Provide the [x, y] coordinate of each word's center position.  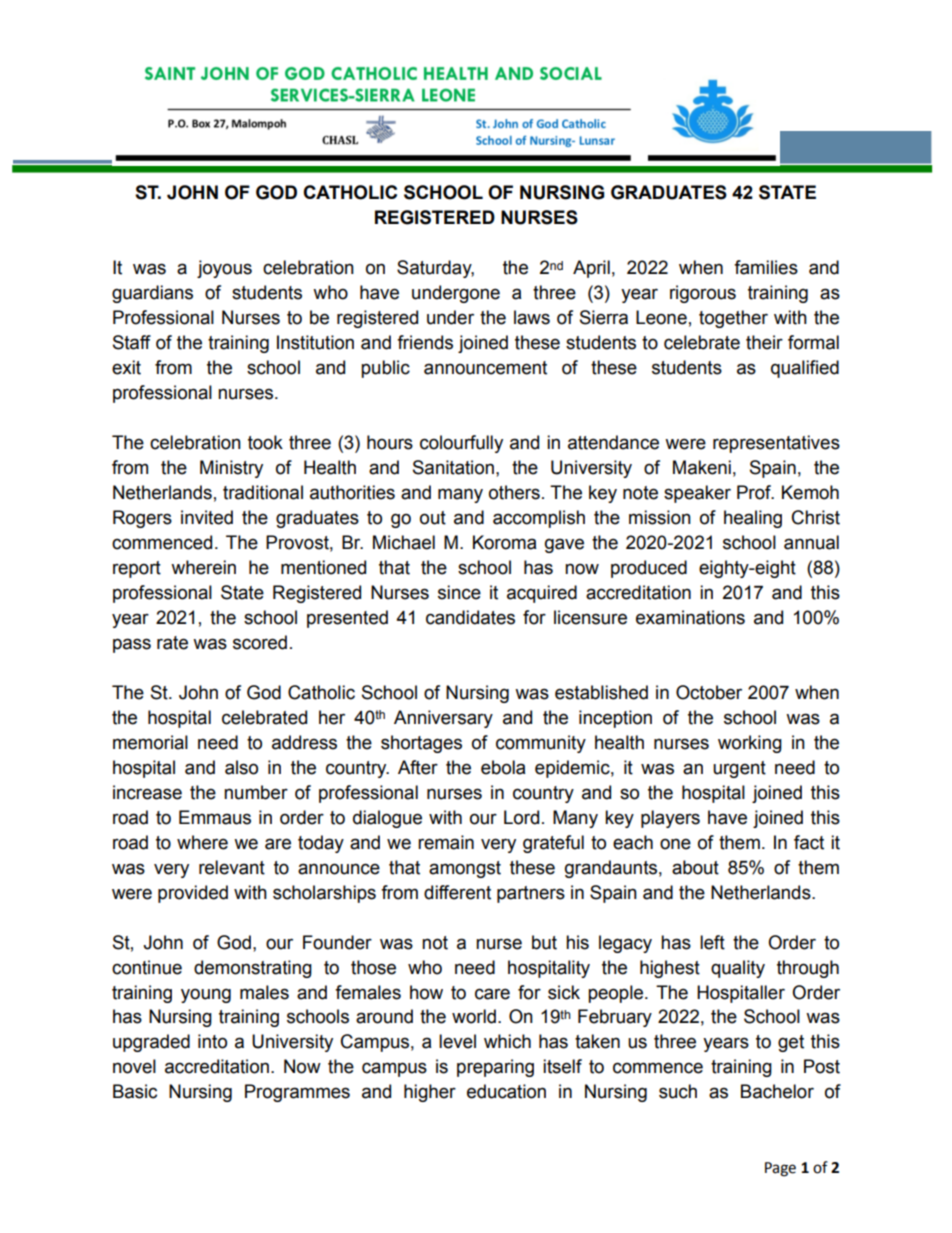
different [457, 892]
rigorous [703, 294]
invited [207, 517]
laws [532, 317]
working [750, 744]
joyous [224, 269]
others [514, 492]
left [712, 942]
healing [753, 519]
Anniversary [443, 719]
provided [193, 894]
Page [780, 1169]
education [506, 1091]
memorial [150, 742]
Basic [135, 1091]
